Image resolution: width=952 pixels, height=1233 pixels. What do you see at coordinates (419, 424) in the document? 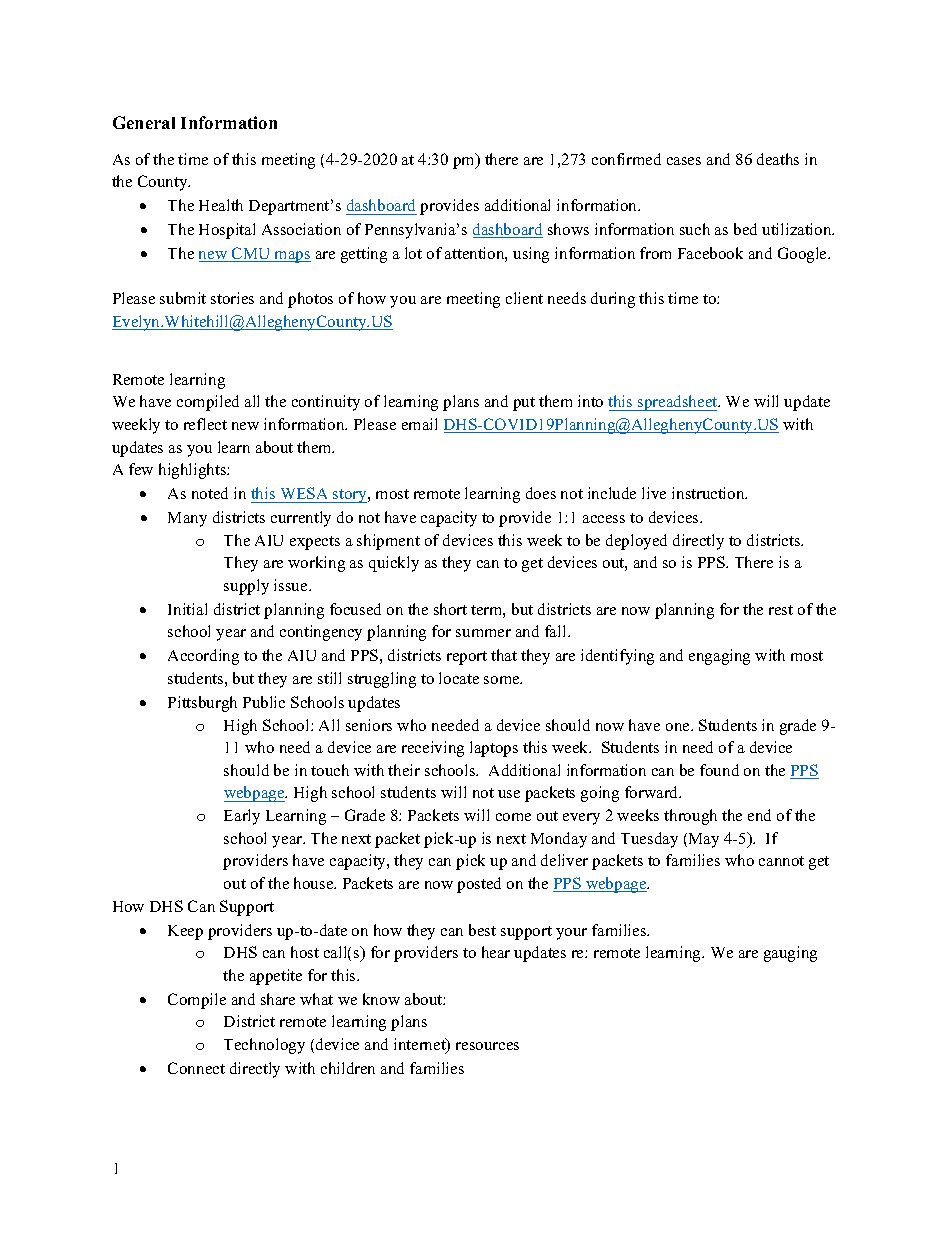
I see `email` at bounding box center [419, 424].
